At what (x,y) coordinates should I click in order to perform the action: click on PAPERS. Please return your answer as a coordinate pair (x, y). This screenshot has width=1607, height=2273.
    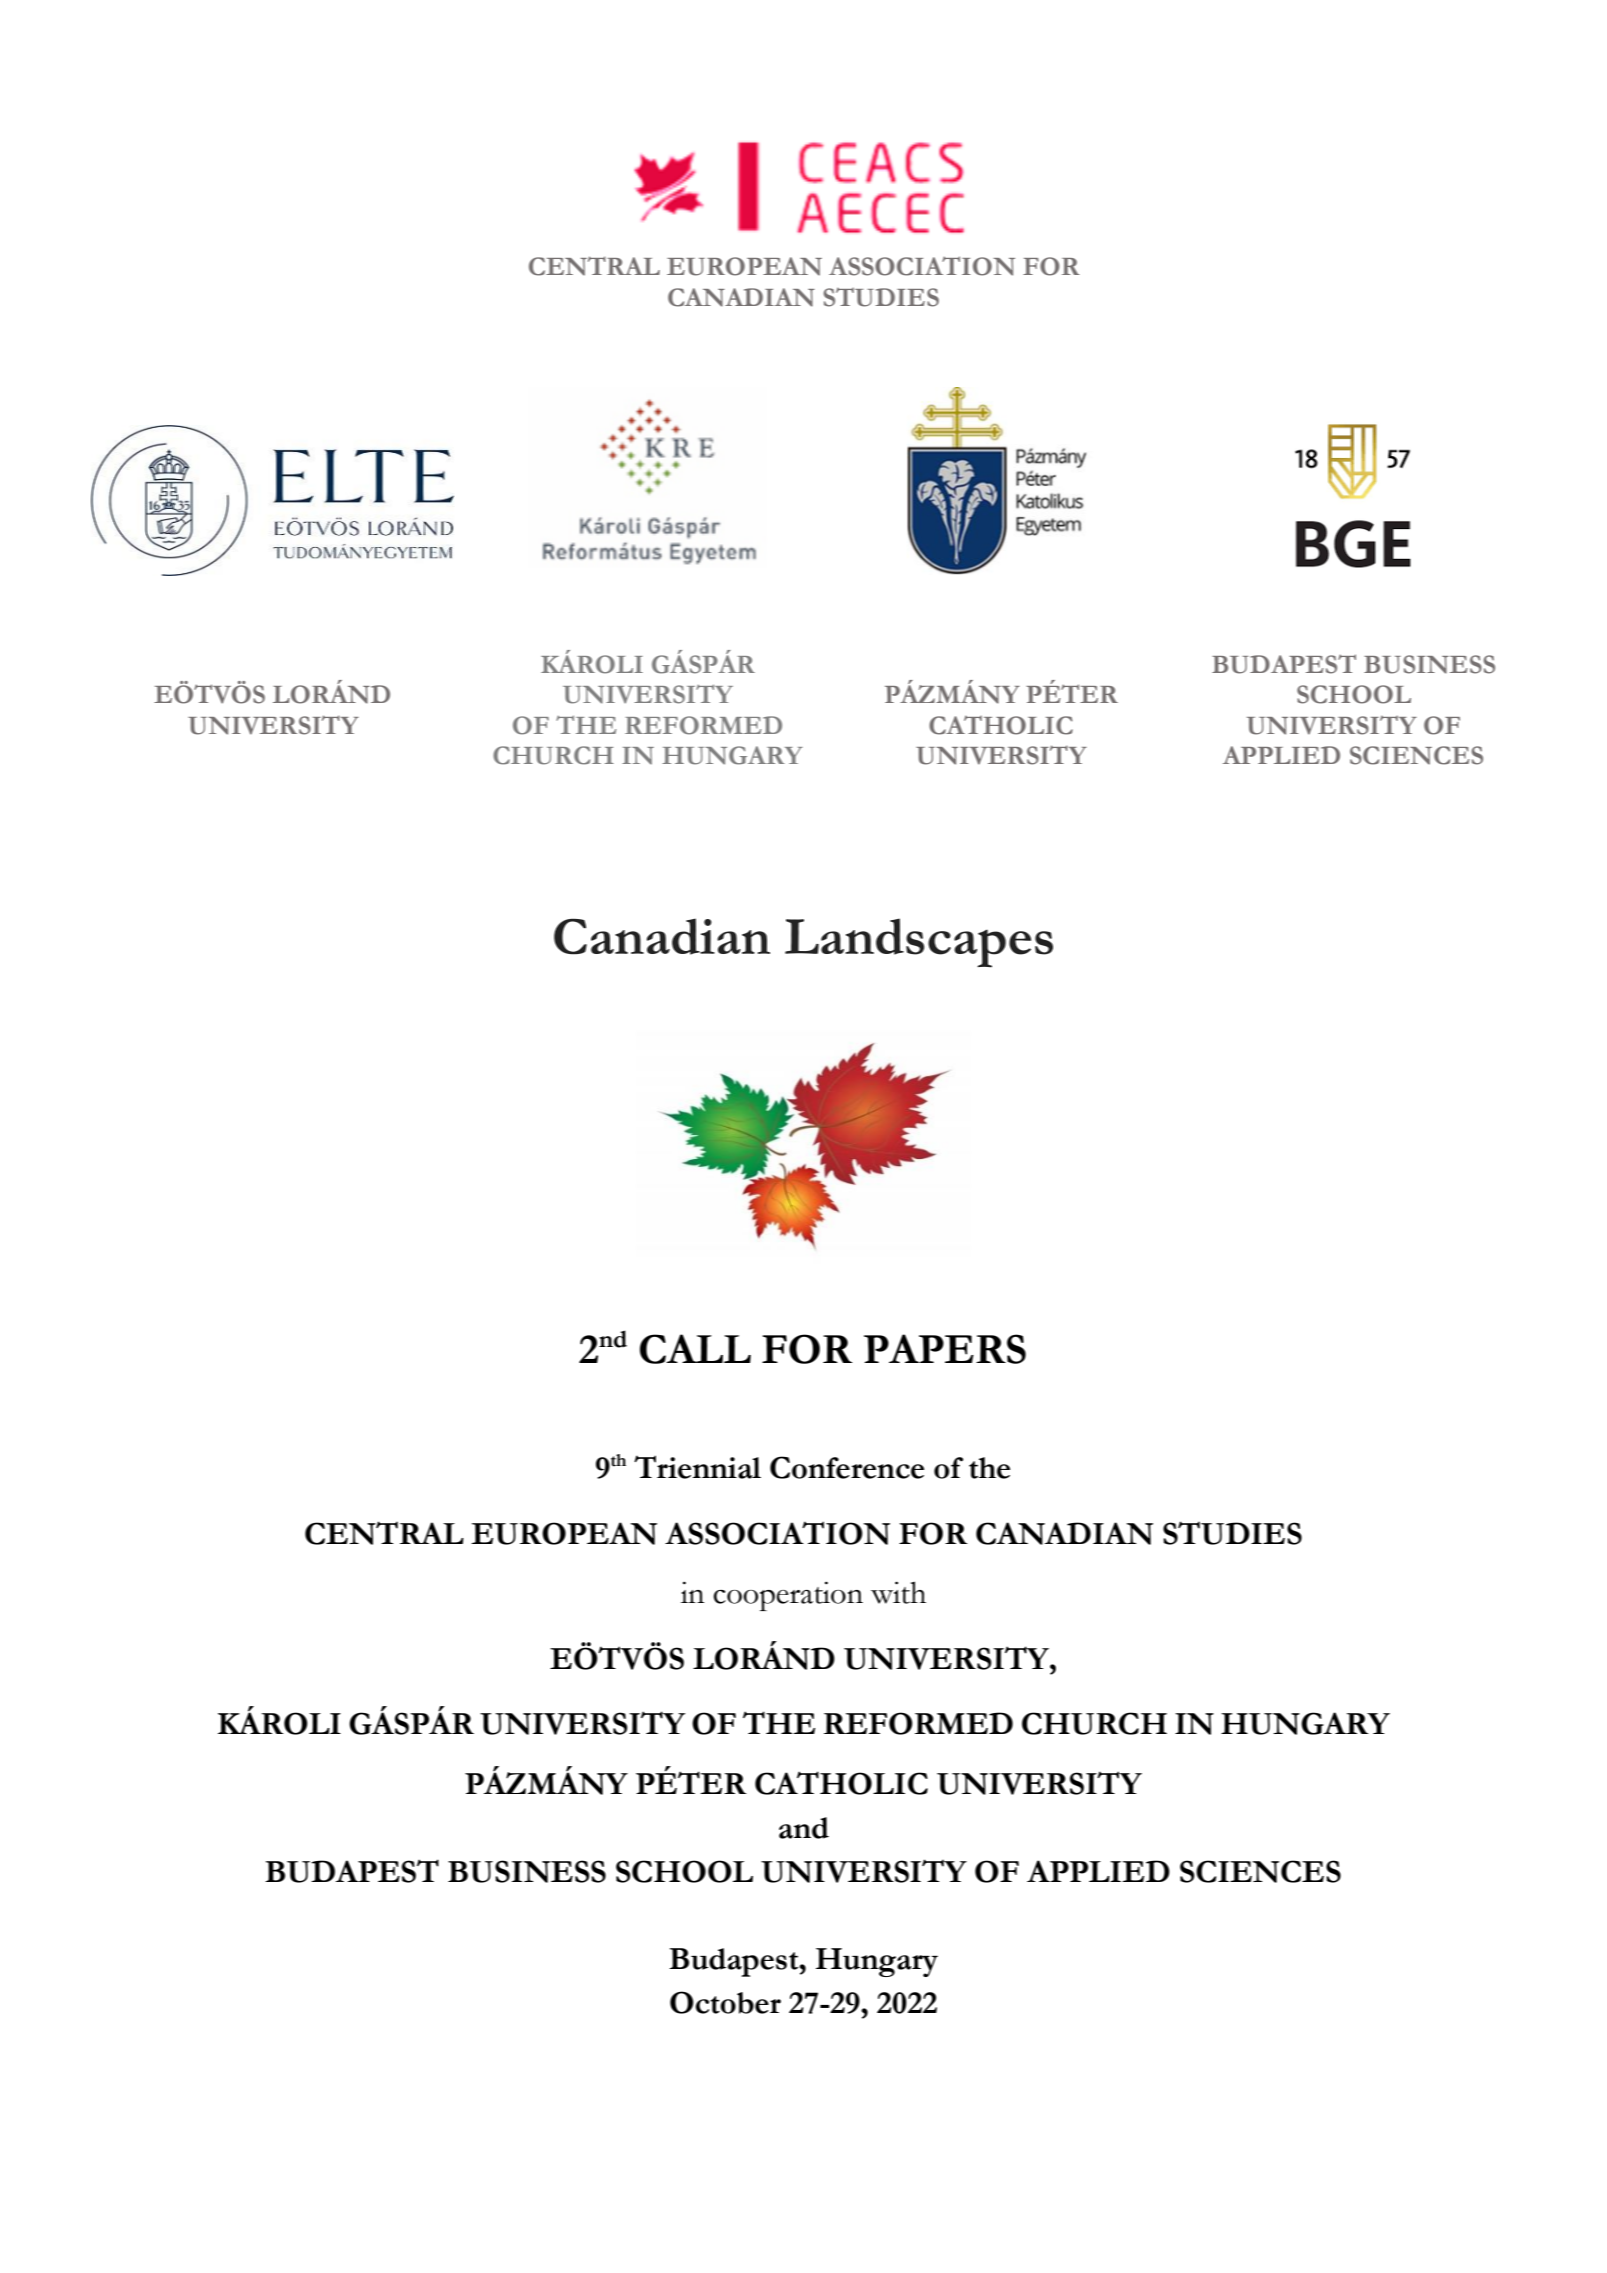
    Looking at the image, I should click on (945, 1349).
